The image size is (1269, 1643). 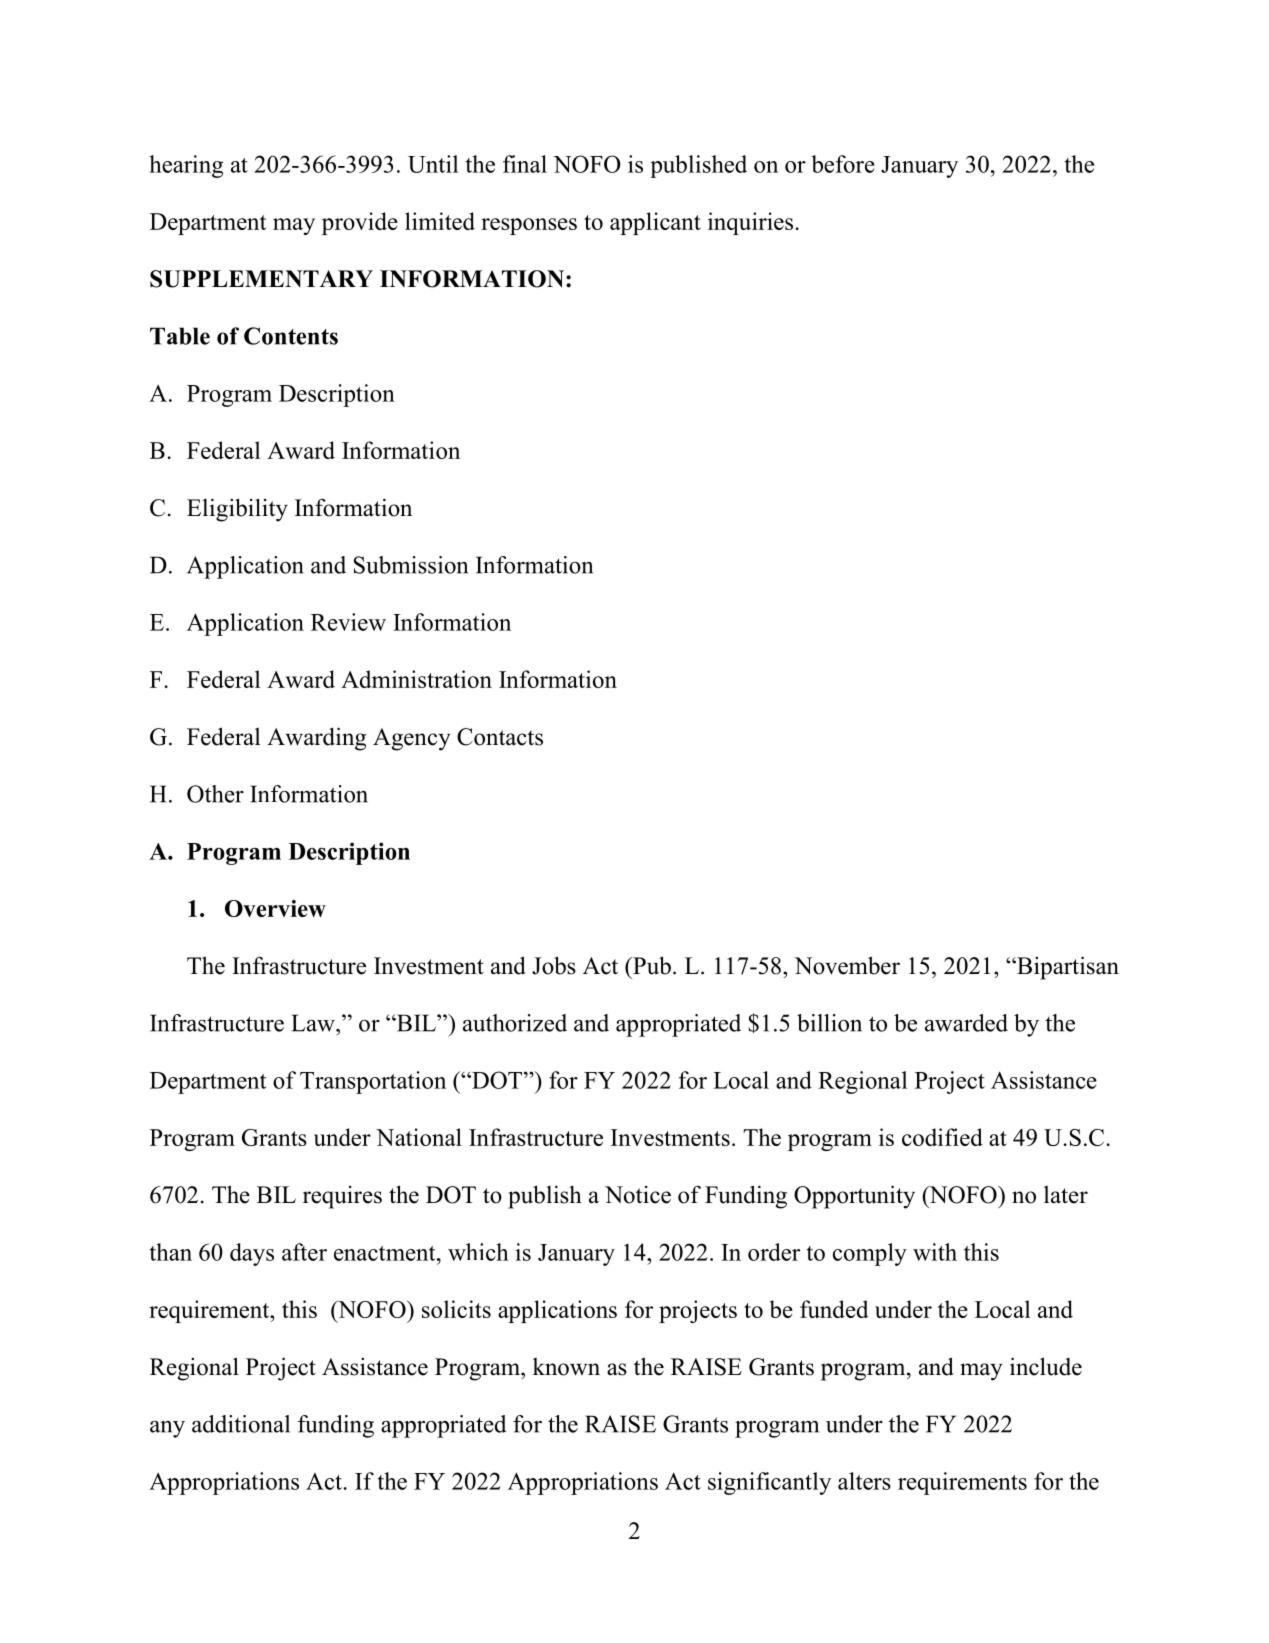 What do you see at coordinates (314, 1023) in the page?
I see `Law` at bounding box center [314, 1023].
